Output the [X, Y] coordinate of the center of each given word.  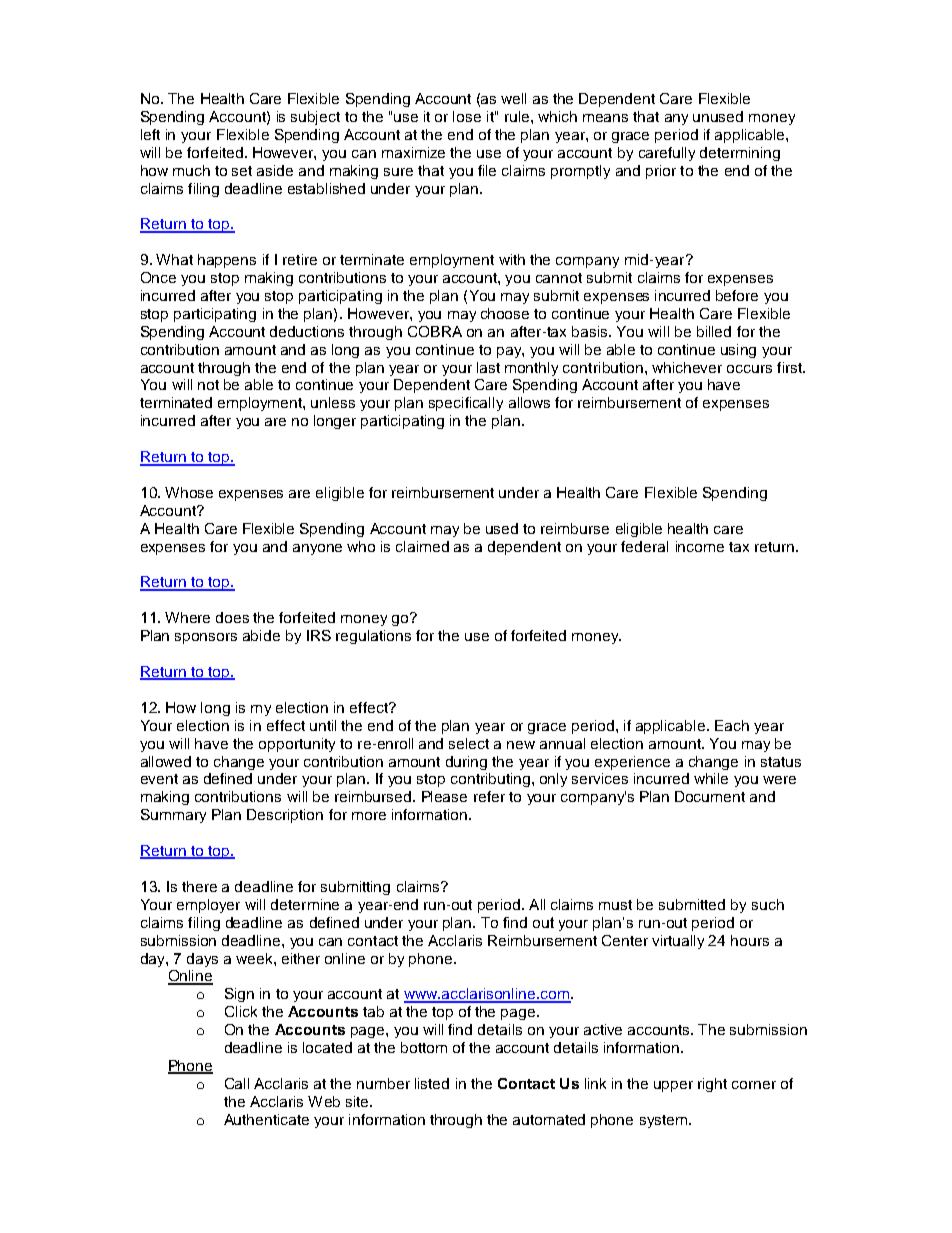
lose [467, 116]
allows [529, 402]
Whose [189, 492]
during [466, 763]
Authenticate [266, 1119]
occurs [749, 369]
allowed [166, 761]
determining [740, 154]
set [242, 171]
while [711, 778]
